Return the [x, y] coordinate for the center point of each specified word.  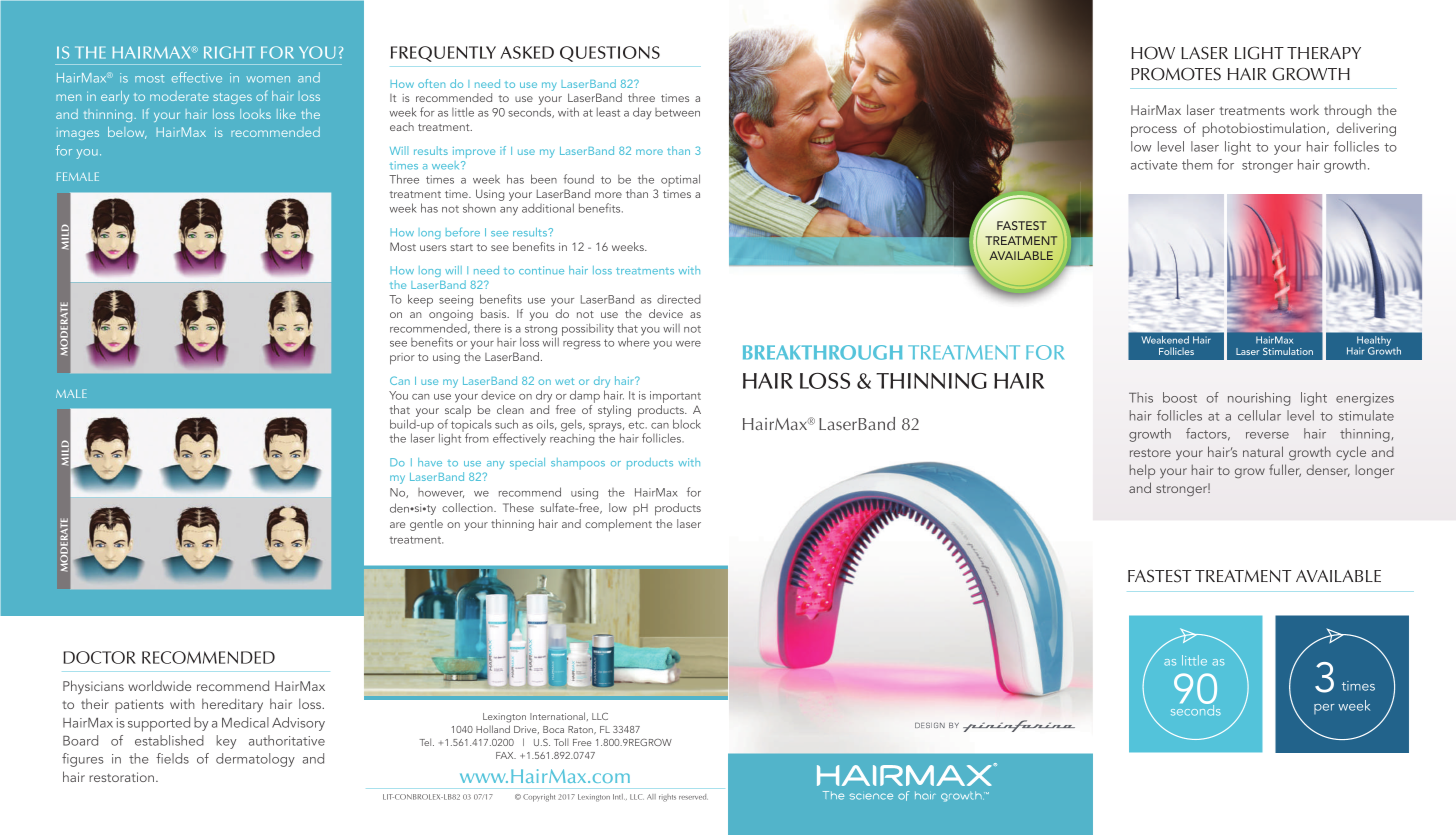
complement [618, 525]
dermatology [255, 760]
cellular [1259, 415]
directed [679, 299]
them [1197, 164]
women [268, 79]
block [687, 424]
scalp [458, 411]
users [433, 248]
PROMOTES [1176, 74]
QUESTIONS [610, 54]
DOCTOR [99, 657]
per [1324, 709]
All [651, 797]
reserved [693, 797]
